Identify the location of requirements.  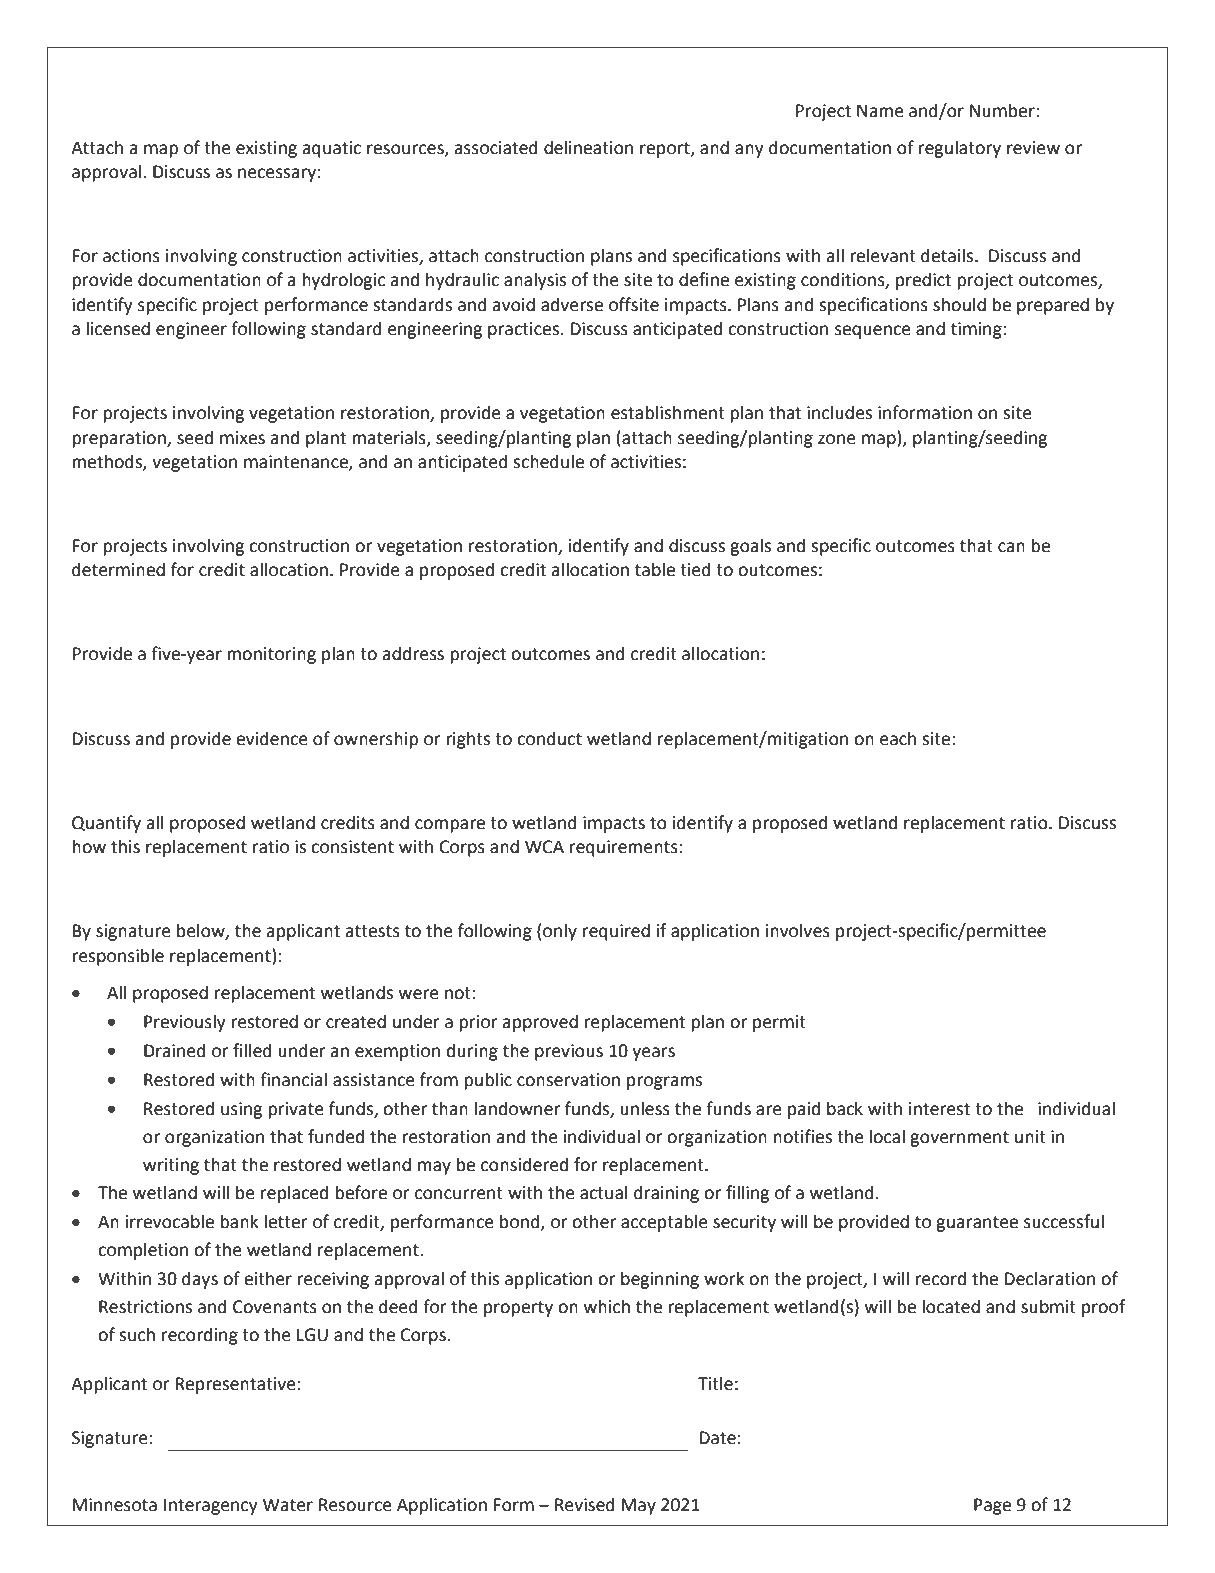
(624, 848).
